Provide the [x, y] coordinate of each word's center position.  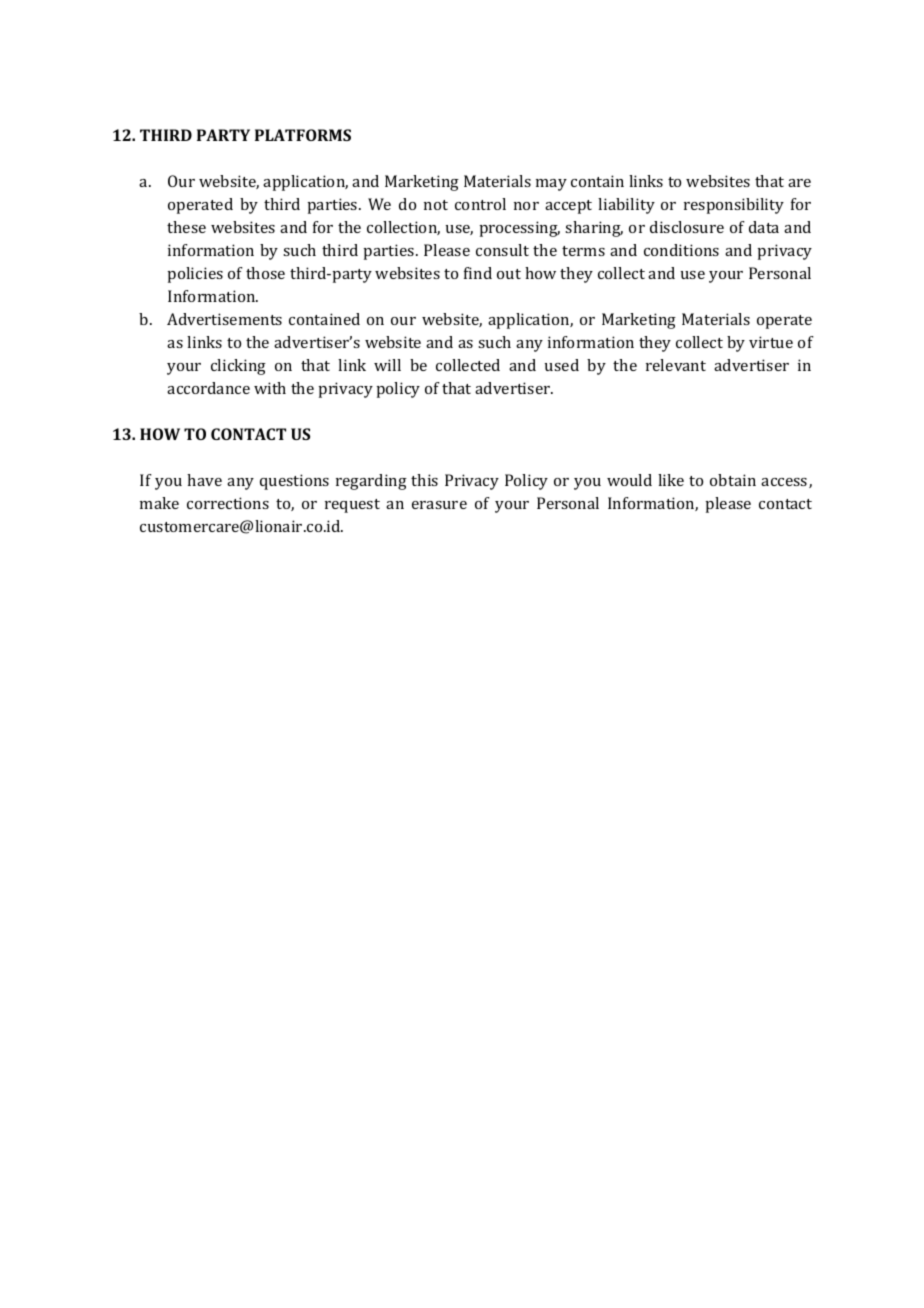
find [478, 273]
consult [502, 250]
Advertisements [224, 319]
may [551, 185]
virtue [771, 342]
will [387, 365]
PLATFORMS [303, 135]
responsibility [734, 206]
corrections [228, 503]
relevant [676, 365]
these [186, 227]
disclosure [687, 227]
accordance [208, 388]
